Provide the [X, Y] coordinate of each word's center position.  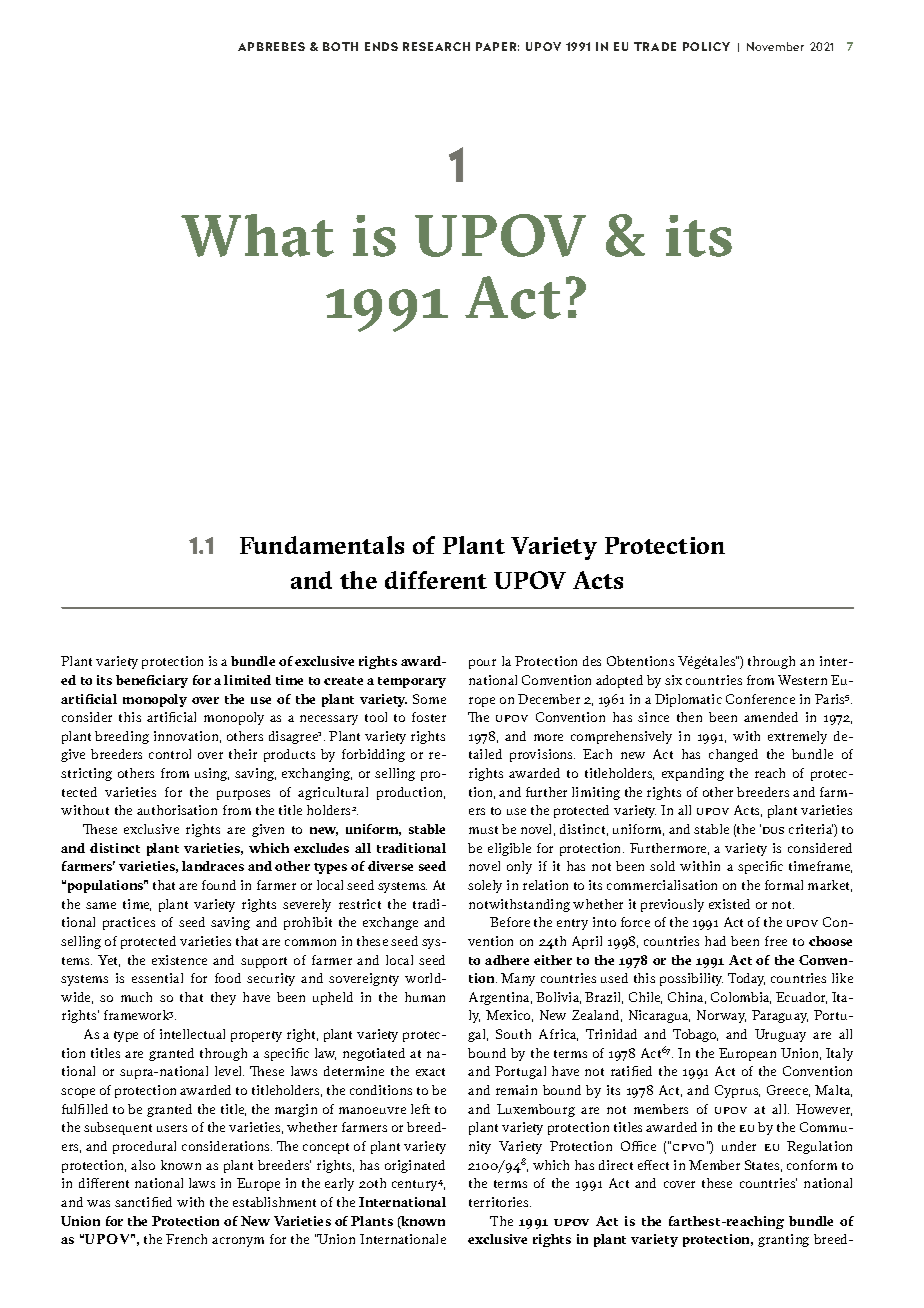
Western [802, 680]
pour [482, 664]
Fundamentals [322, 545]
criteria [812, 830]
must [483, 830]
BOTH [340, 46]
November [775, 46]
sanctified [143, 1202]
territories [500, 1202]
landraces [213, 866]
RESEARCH [436, 46]
